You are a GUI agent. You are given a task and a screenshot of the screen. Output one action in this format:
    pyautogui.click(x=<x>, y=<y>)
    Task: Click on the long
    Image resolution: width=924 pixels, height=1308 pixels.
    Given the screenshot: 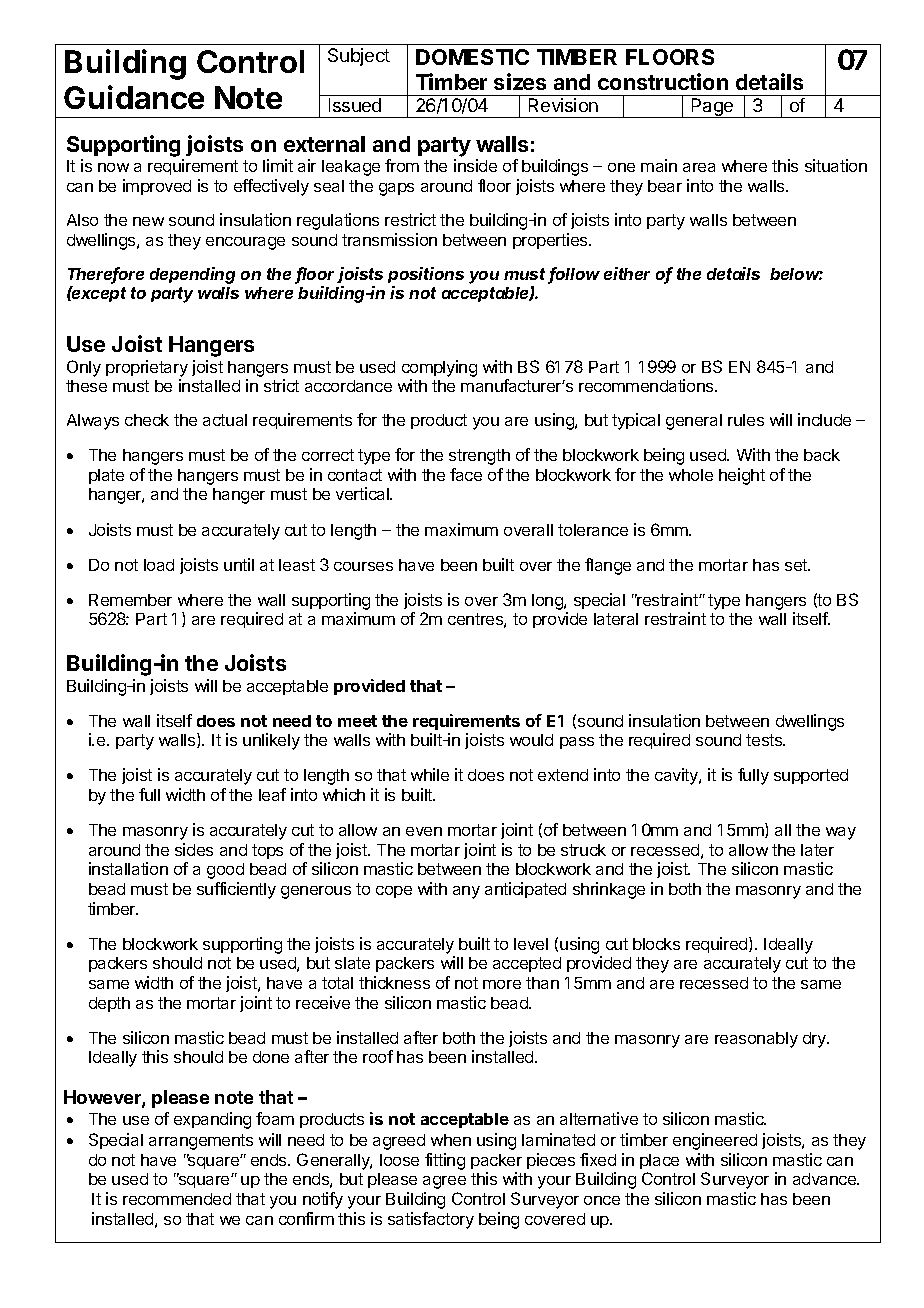 What is the action you would take?
    pyautogui.click(x=548, y=602)
